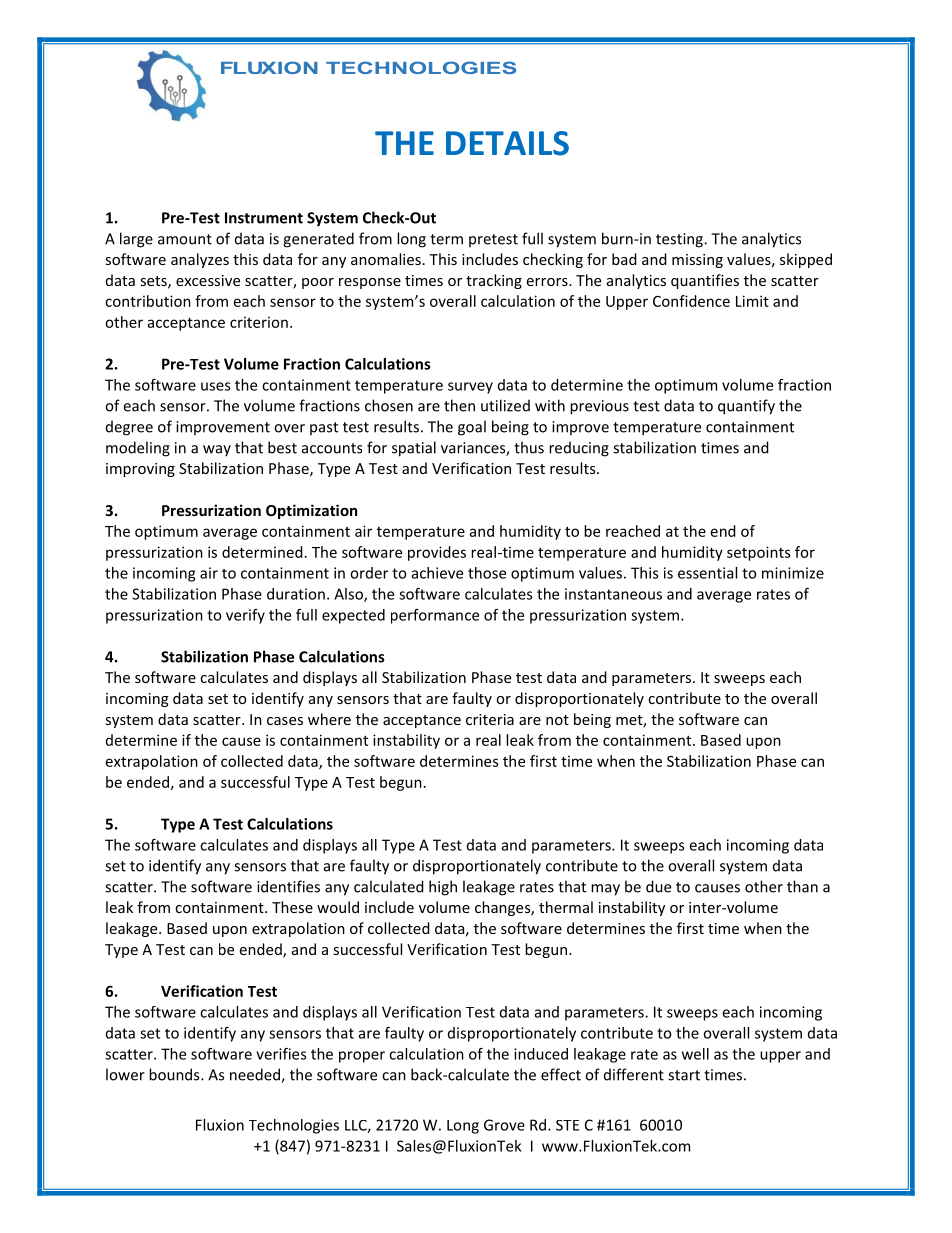  I want to click on missing, so click(697, 261).
